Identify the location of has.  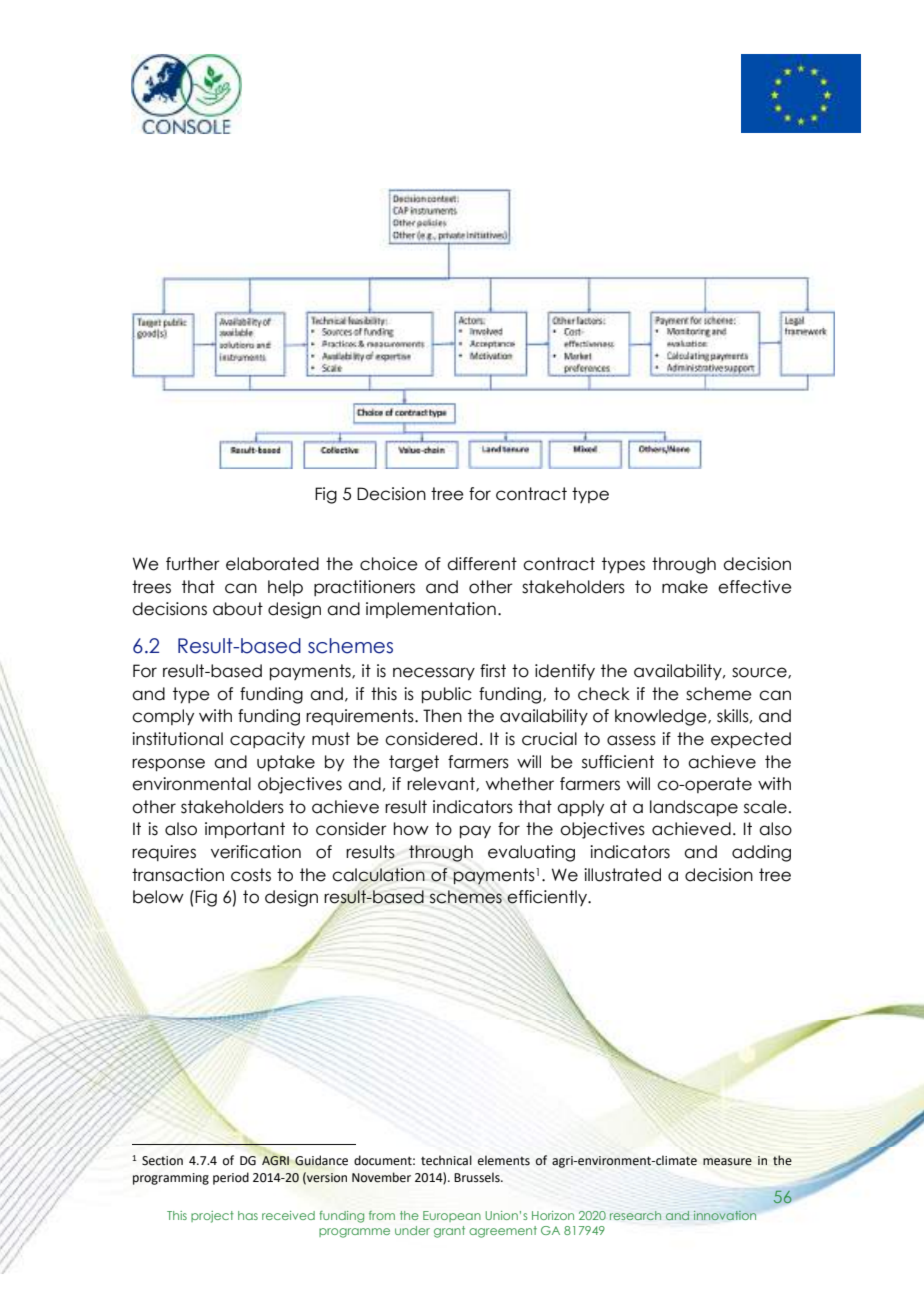
(248, 1215).
